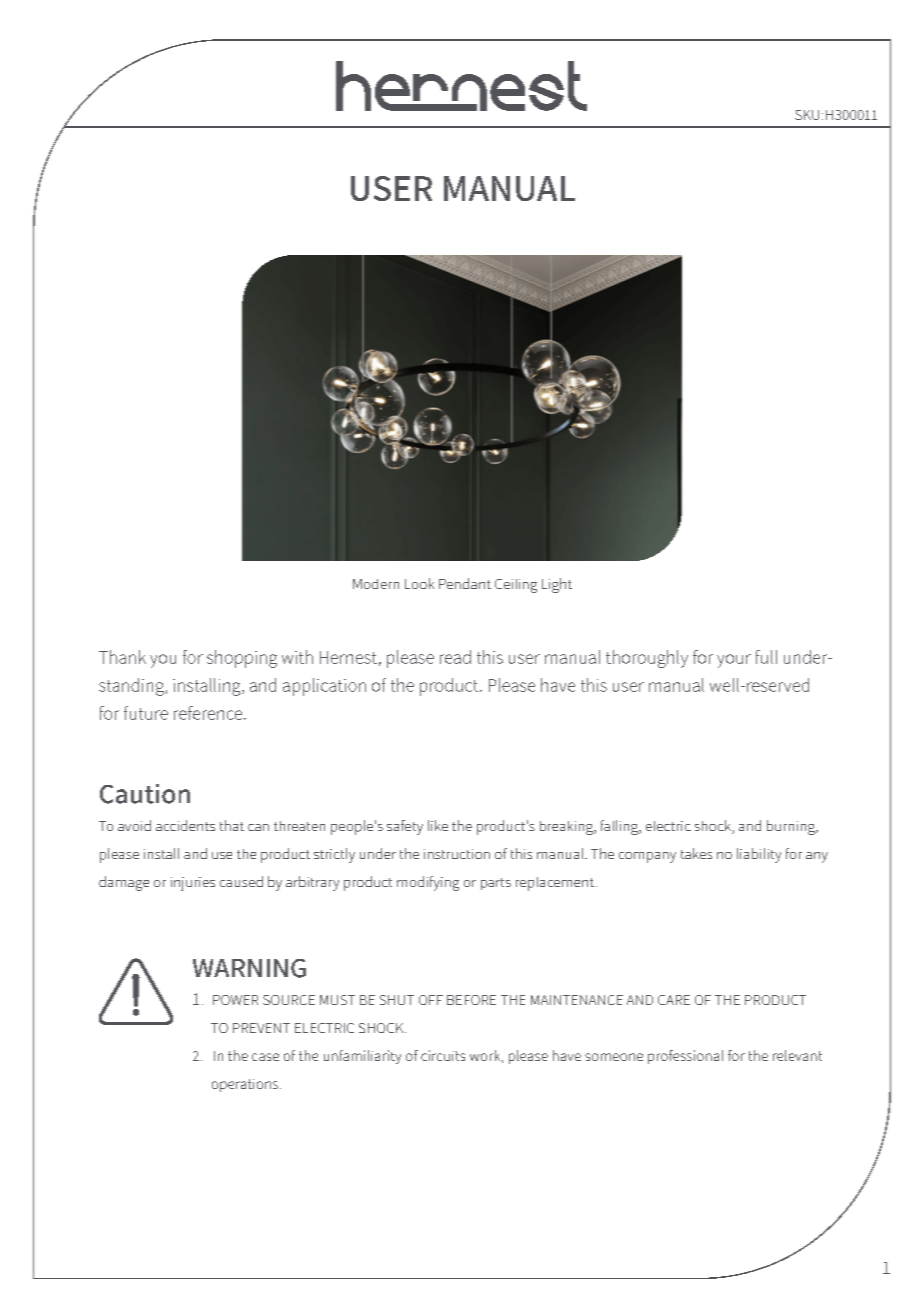 Image resolution: width=924 pixels, height=1308 pixels. What do you see at coordinates (249, 968) in the document?
I see `WARNING` at bounding box center [249, 968].
